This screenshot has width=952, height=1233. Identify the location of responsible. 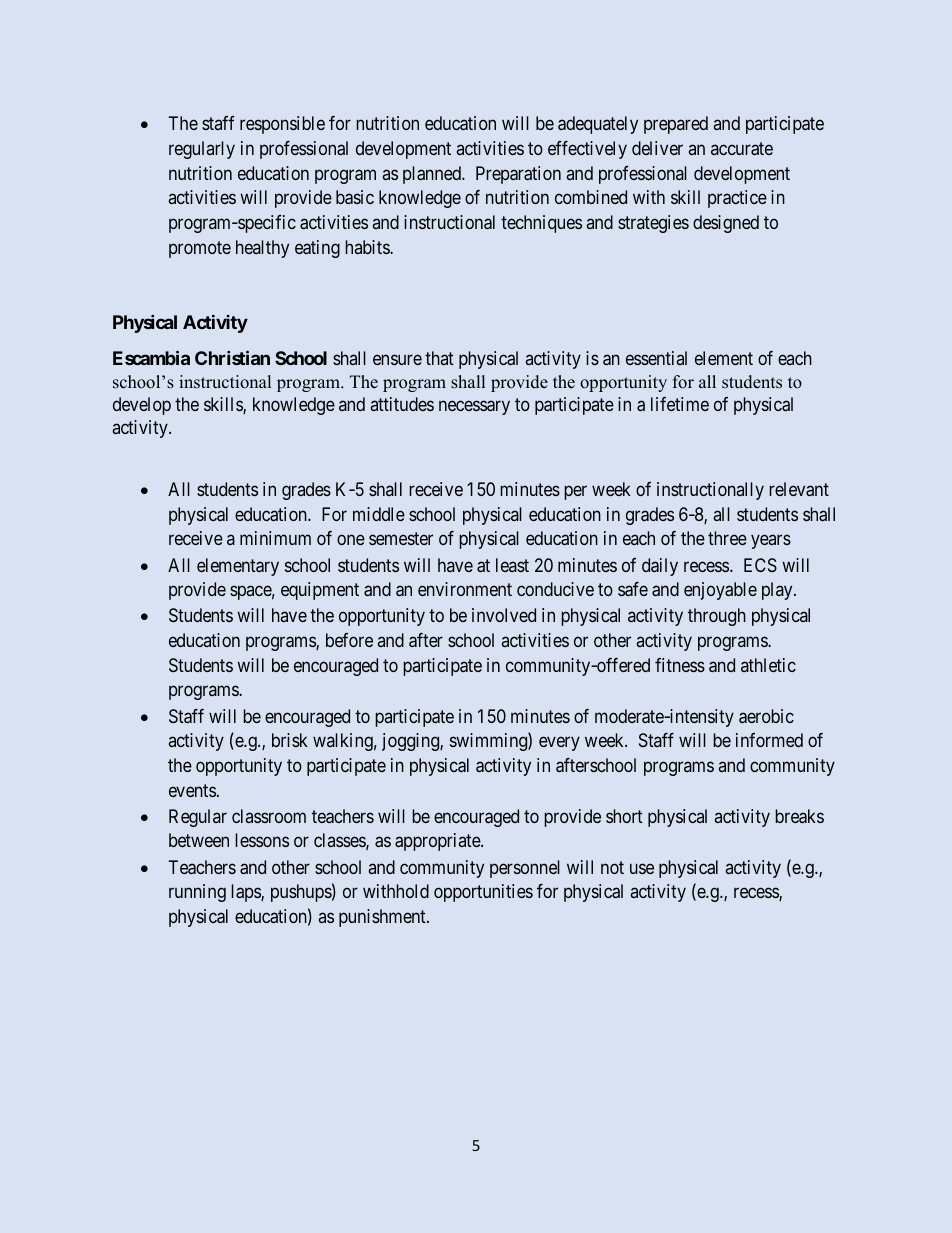
(282, 125).
